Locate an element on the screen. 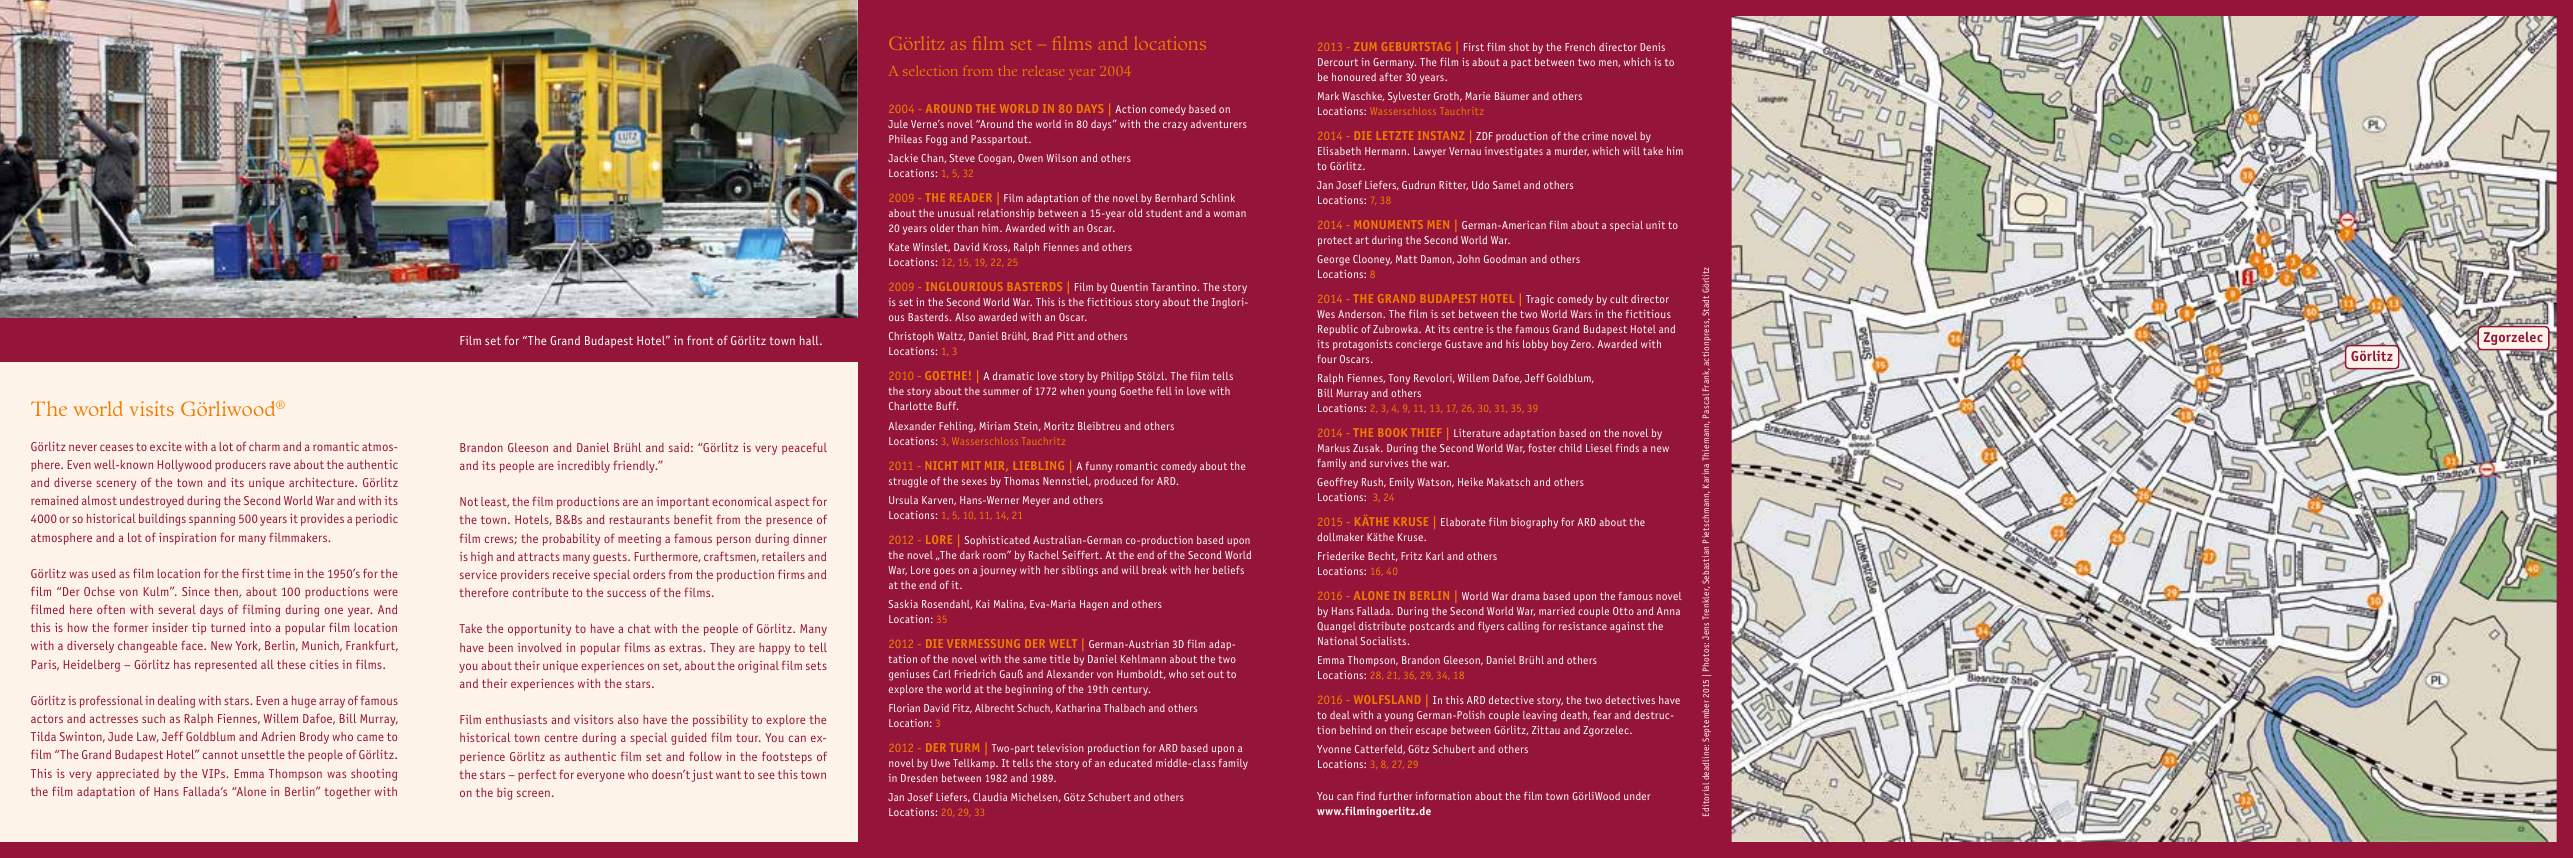 The image size is (2573, 858). Fogg is located at coordinates (936, 140).
